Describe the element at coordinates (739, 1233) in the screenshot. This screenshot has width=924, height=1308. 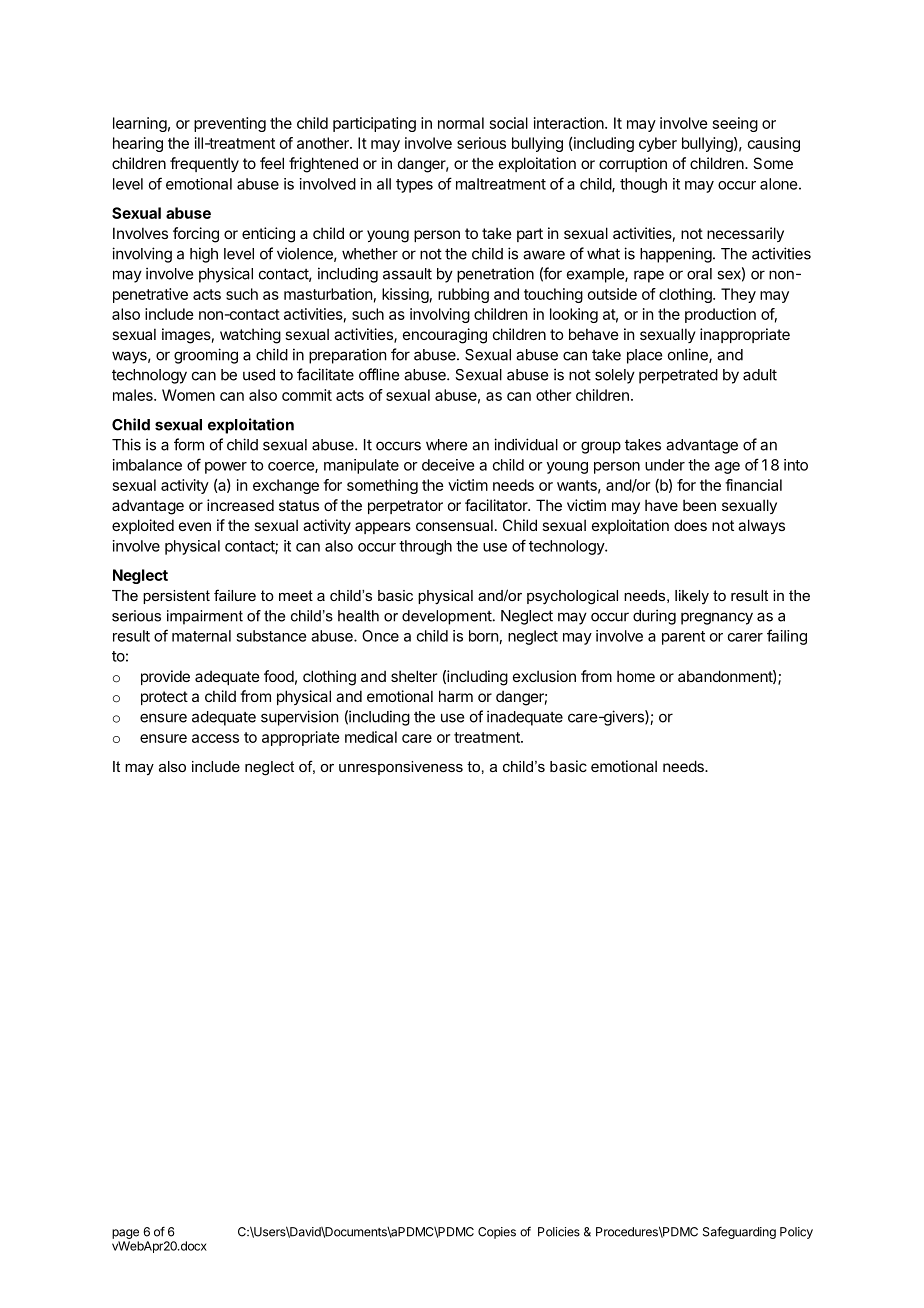
I see `Safeguarding` at that location.
